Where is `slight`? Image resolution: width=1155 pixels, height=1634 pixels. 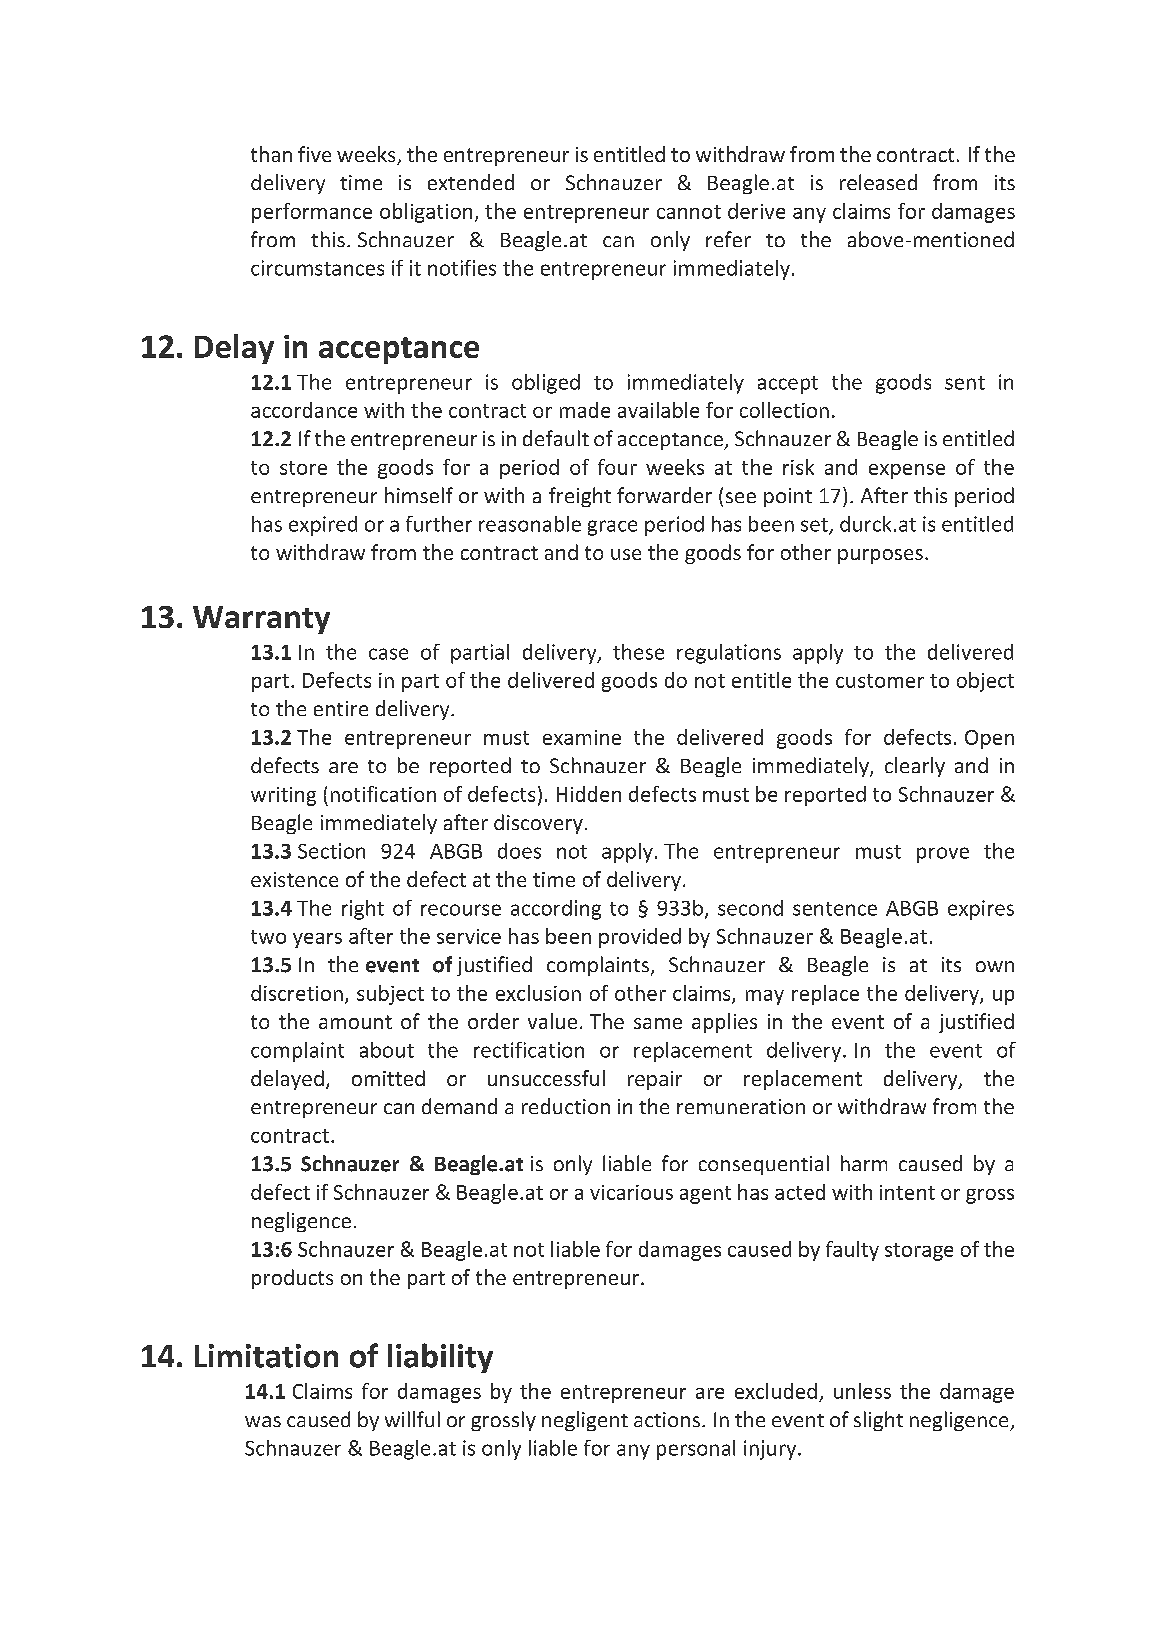 slight is located at coordinates (878, 1421).
